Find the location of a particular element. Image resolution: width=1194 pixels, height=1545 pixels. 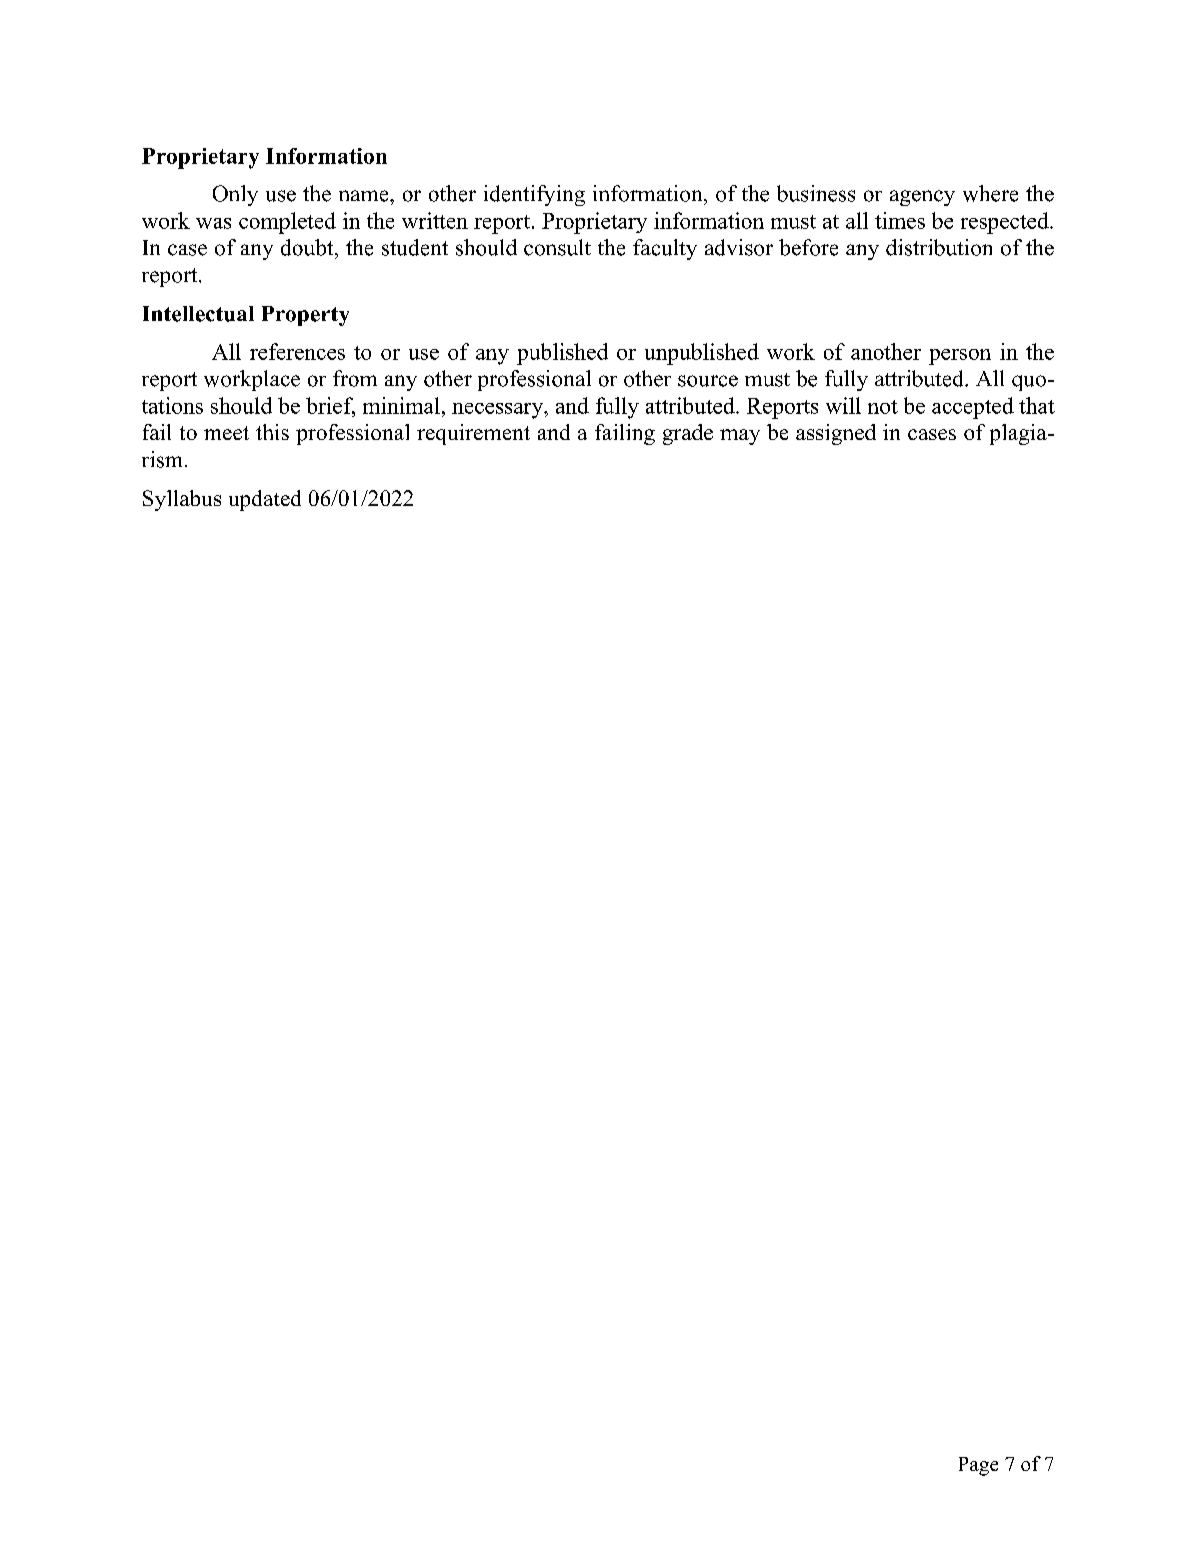

Page is located at coordinates (978, 1466).
